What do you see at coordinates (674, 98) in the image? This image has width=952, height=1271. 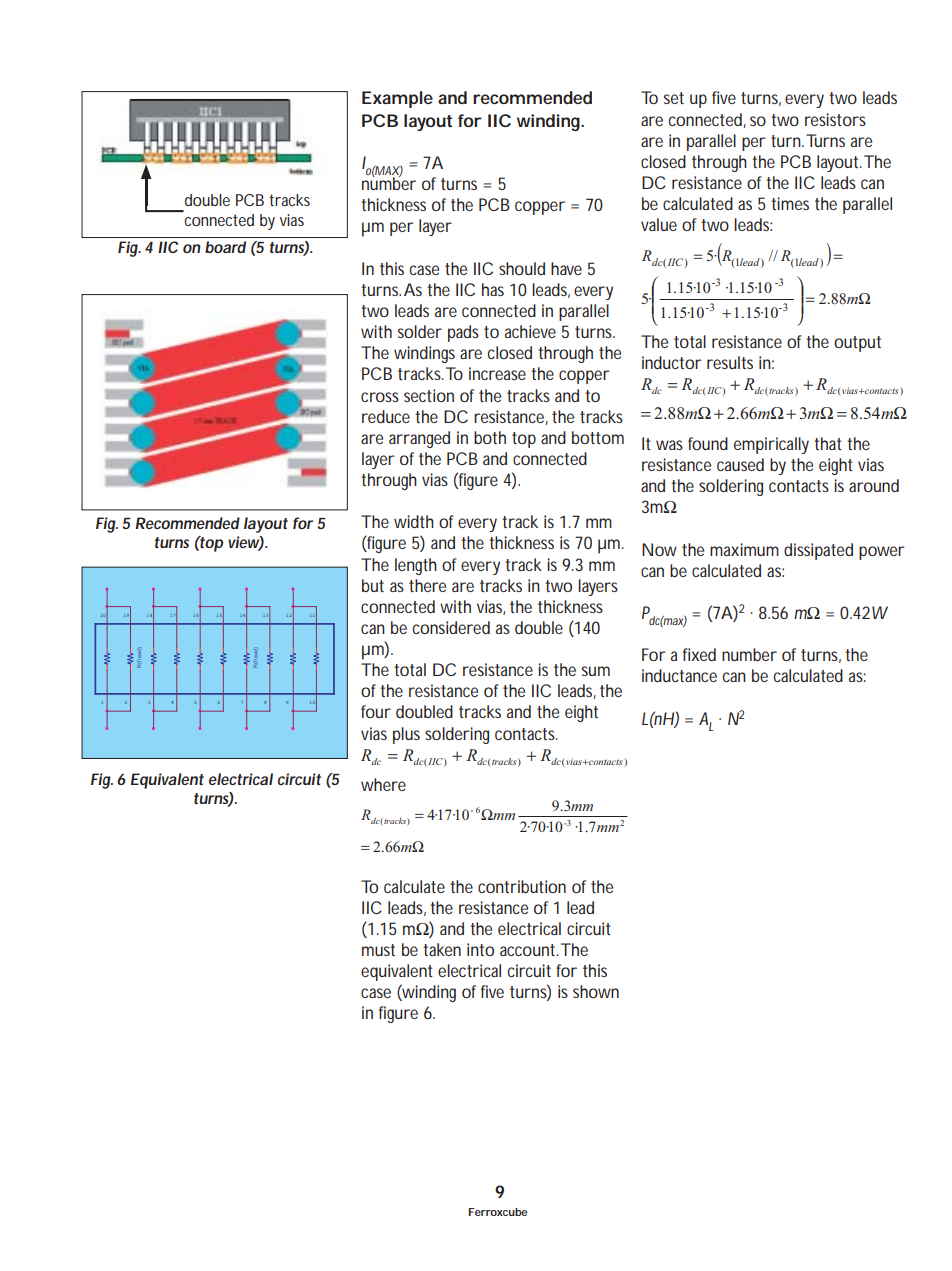 I see `set` at bounding box center [674, 98].
